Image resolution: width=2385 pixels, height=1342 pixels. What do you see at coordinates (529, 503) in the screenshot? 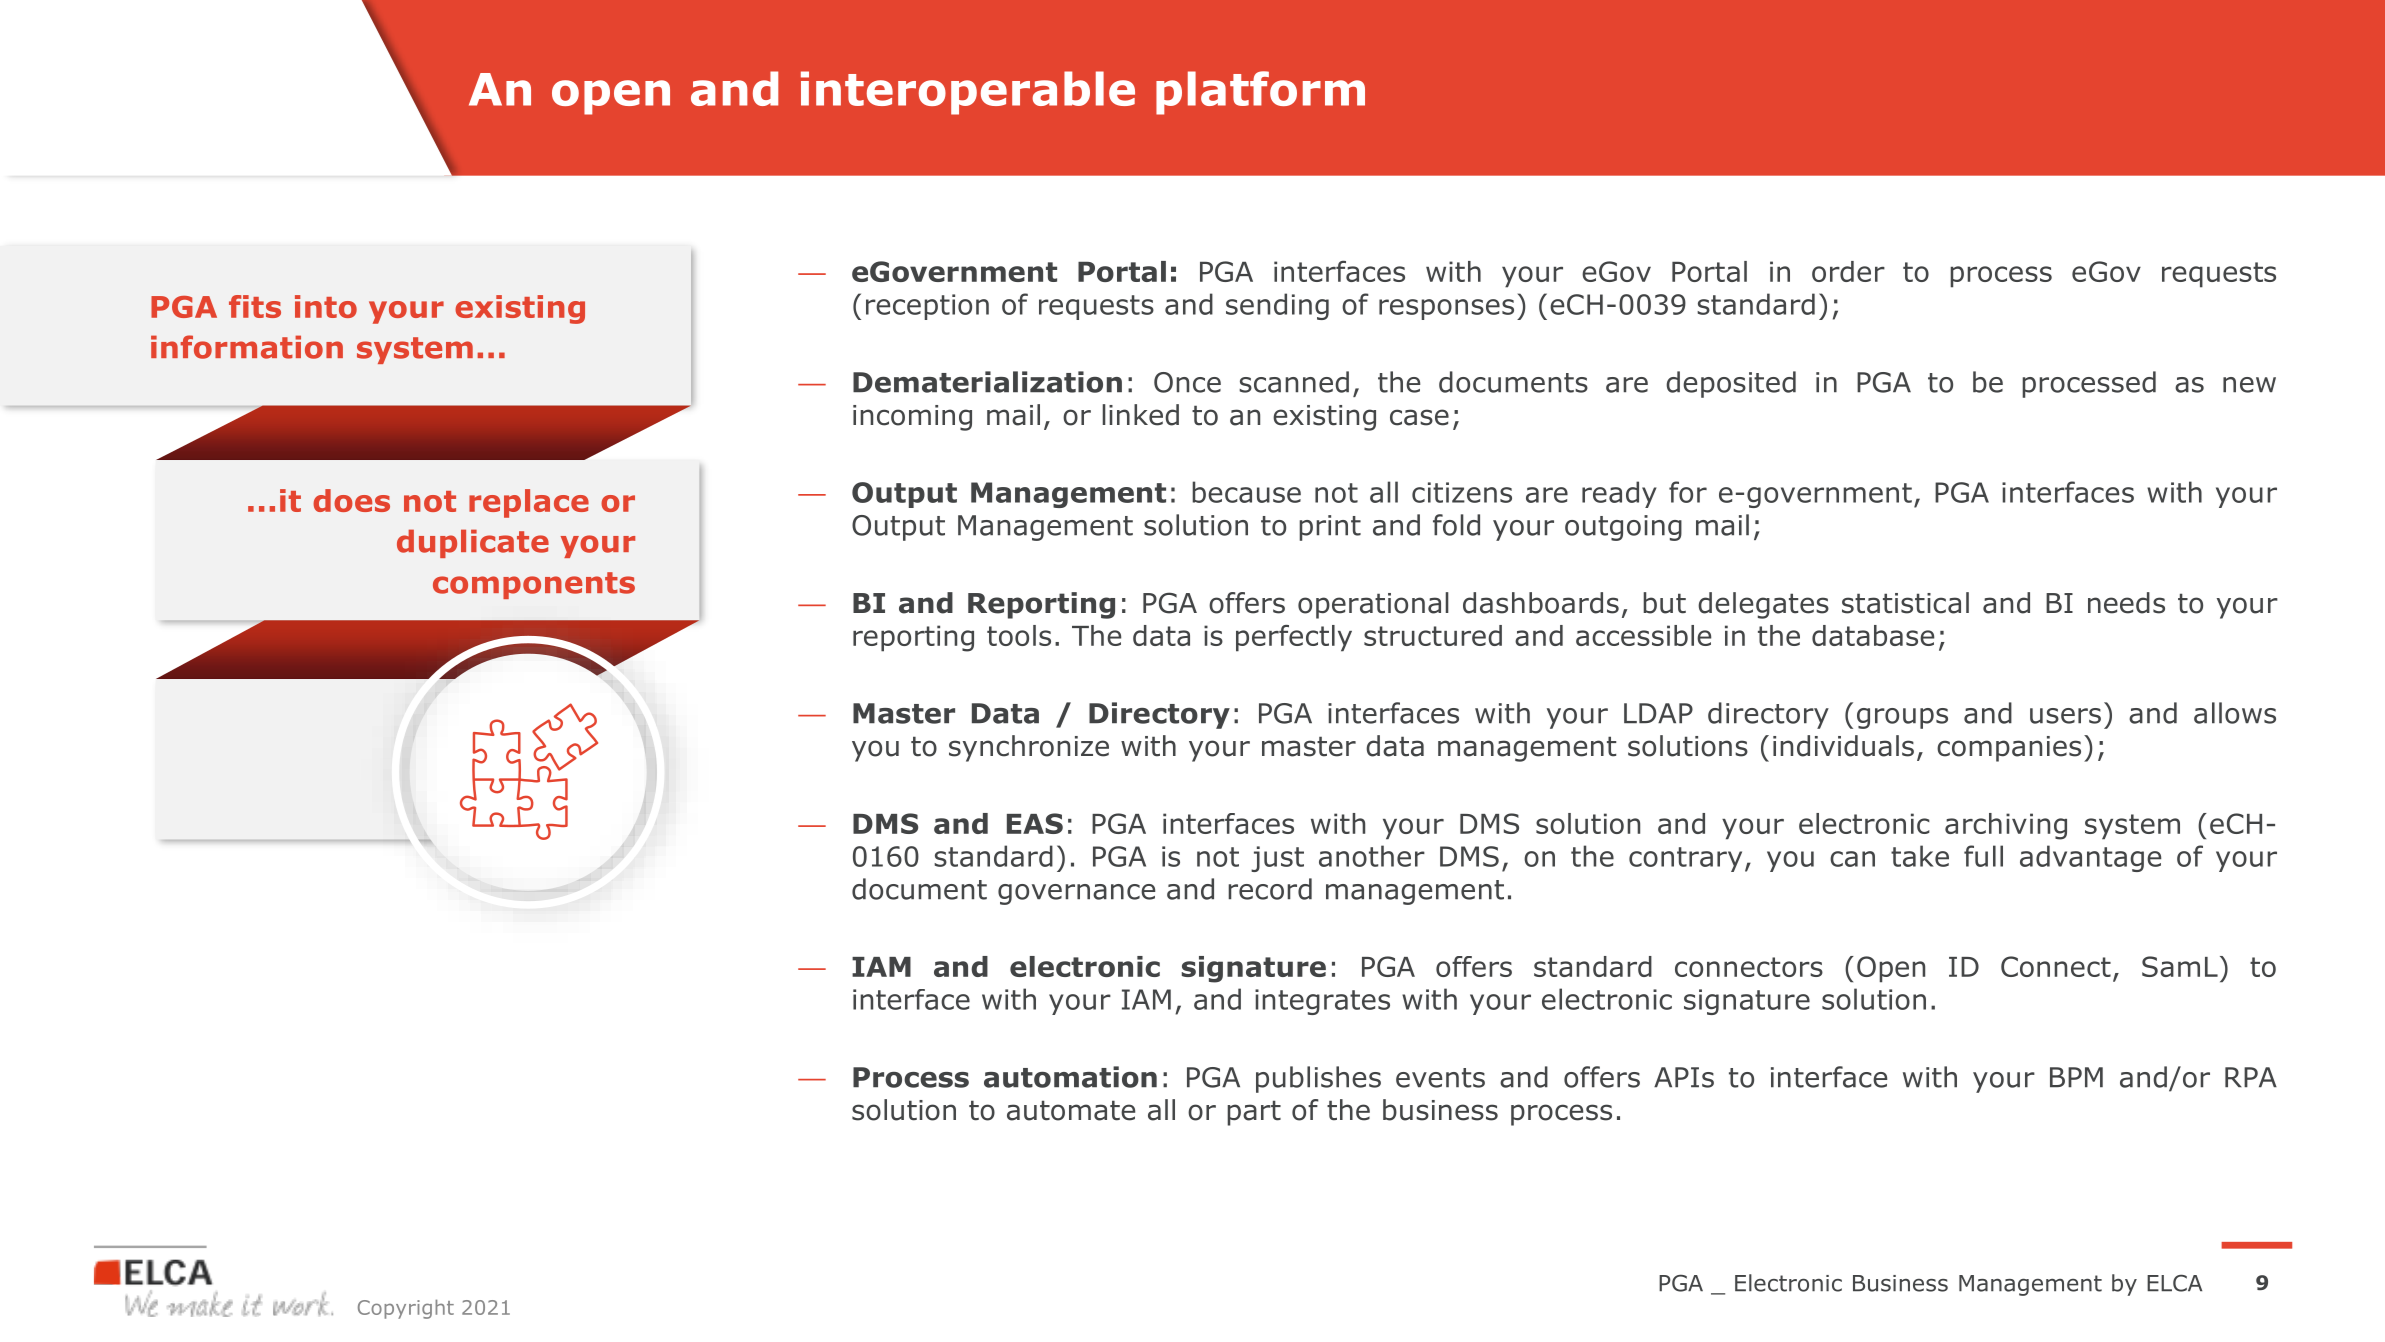
I see `replace` at bounding box center [529, 503].
